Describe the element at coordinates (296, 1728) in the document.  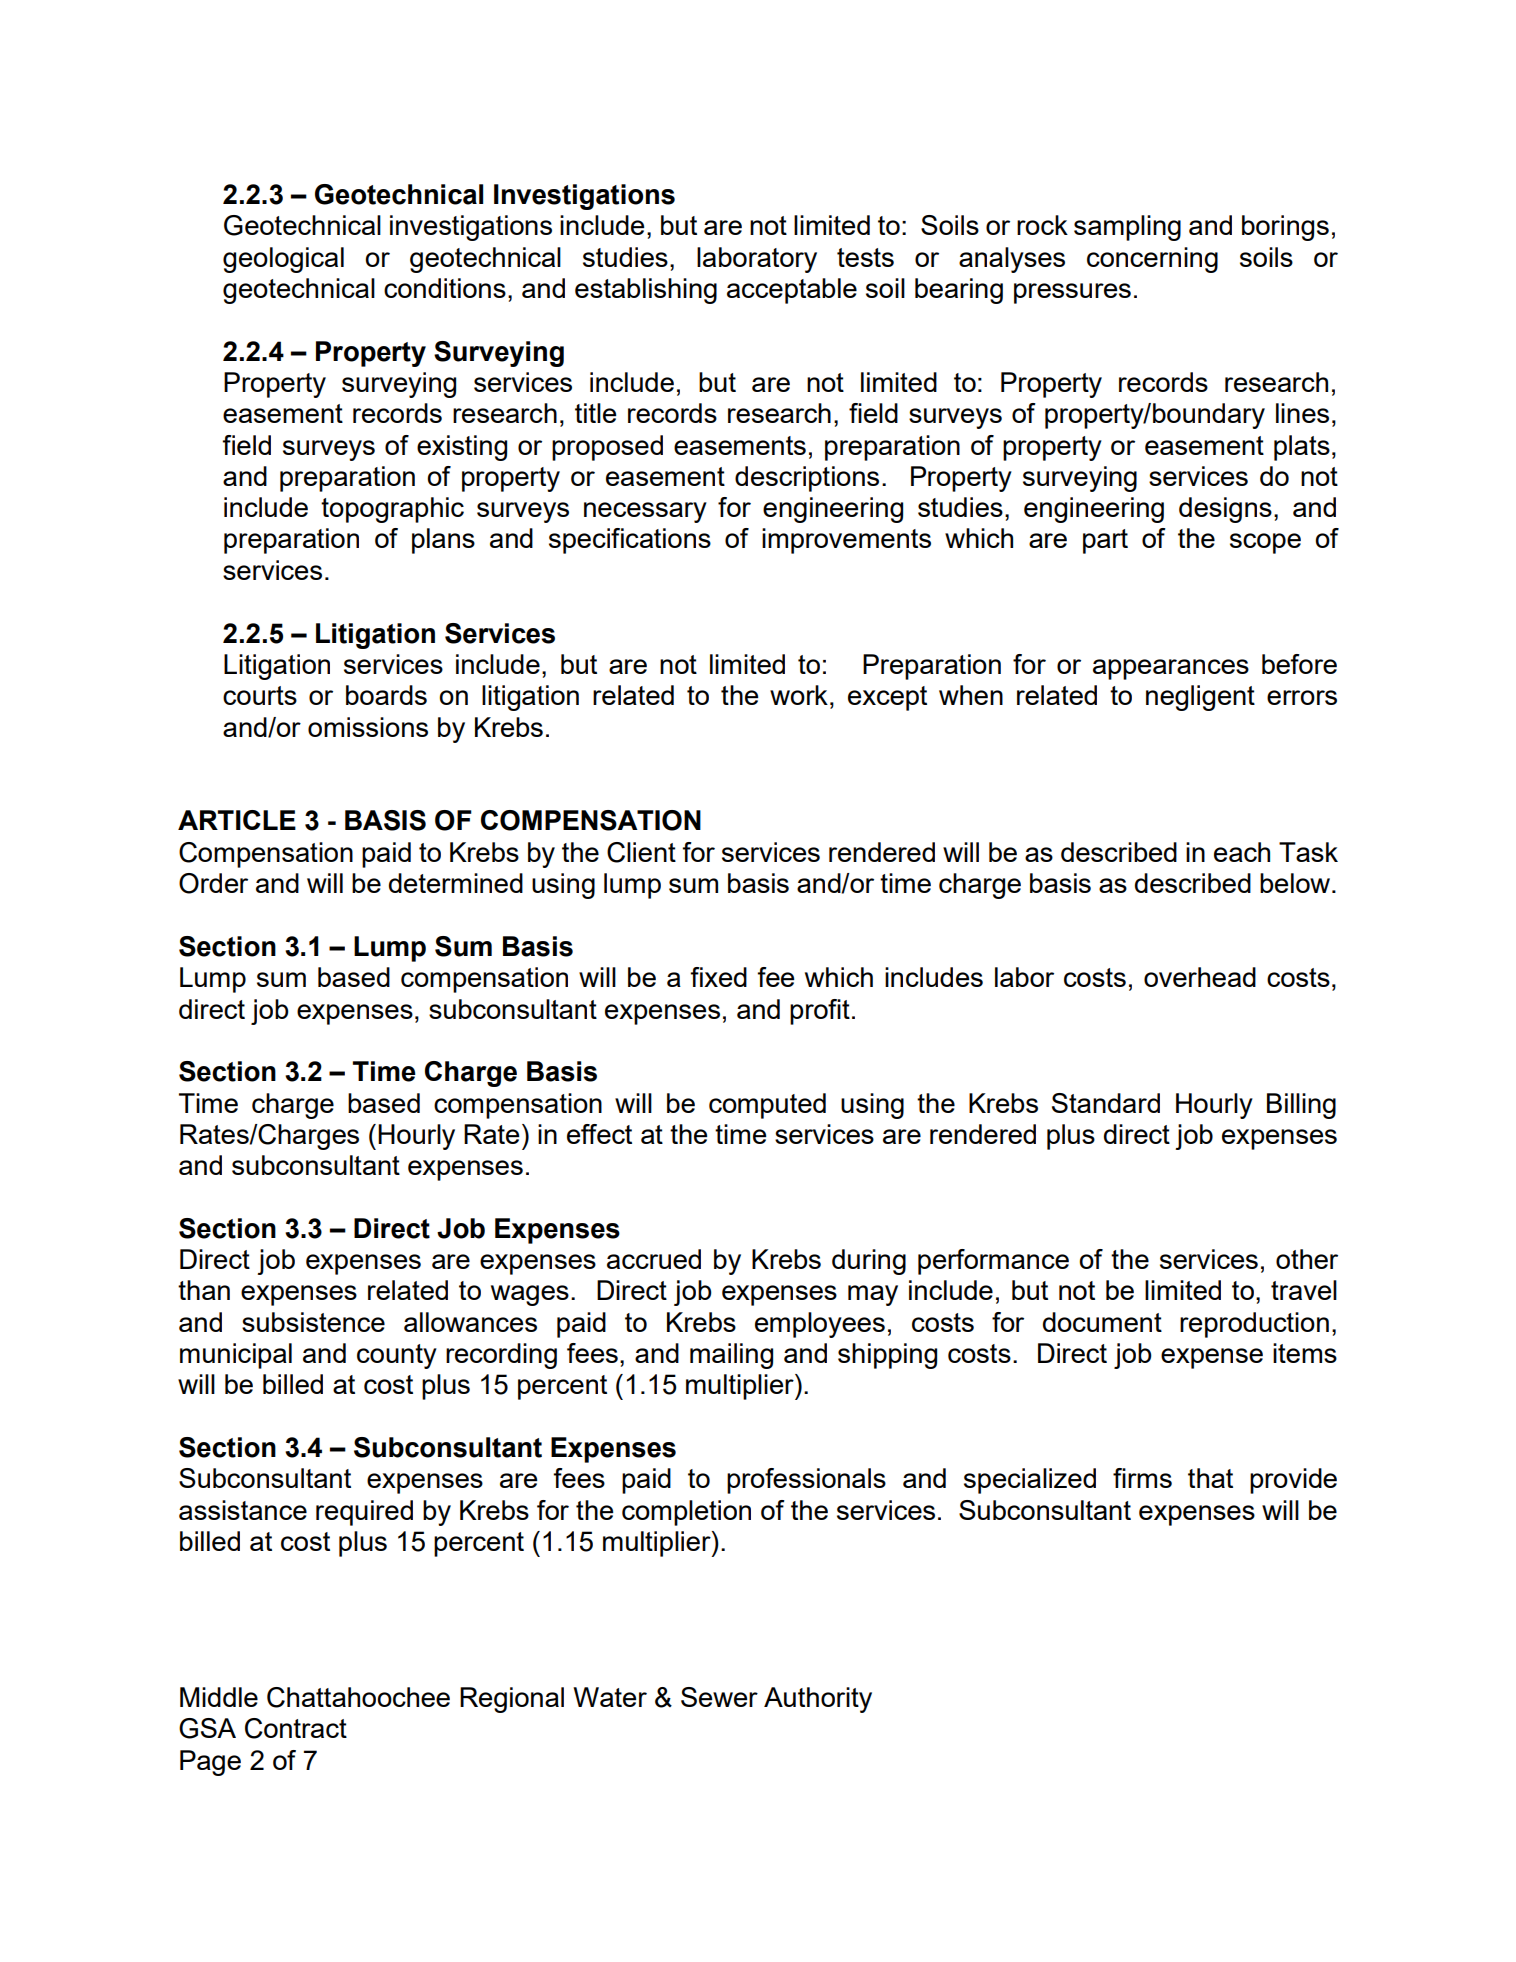
I see `Contract` at that location.
